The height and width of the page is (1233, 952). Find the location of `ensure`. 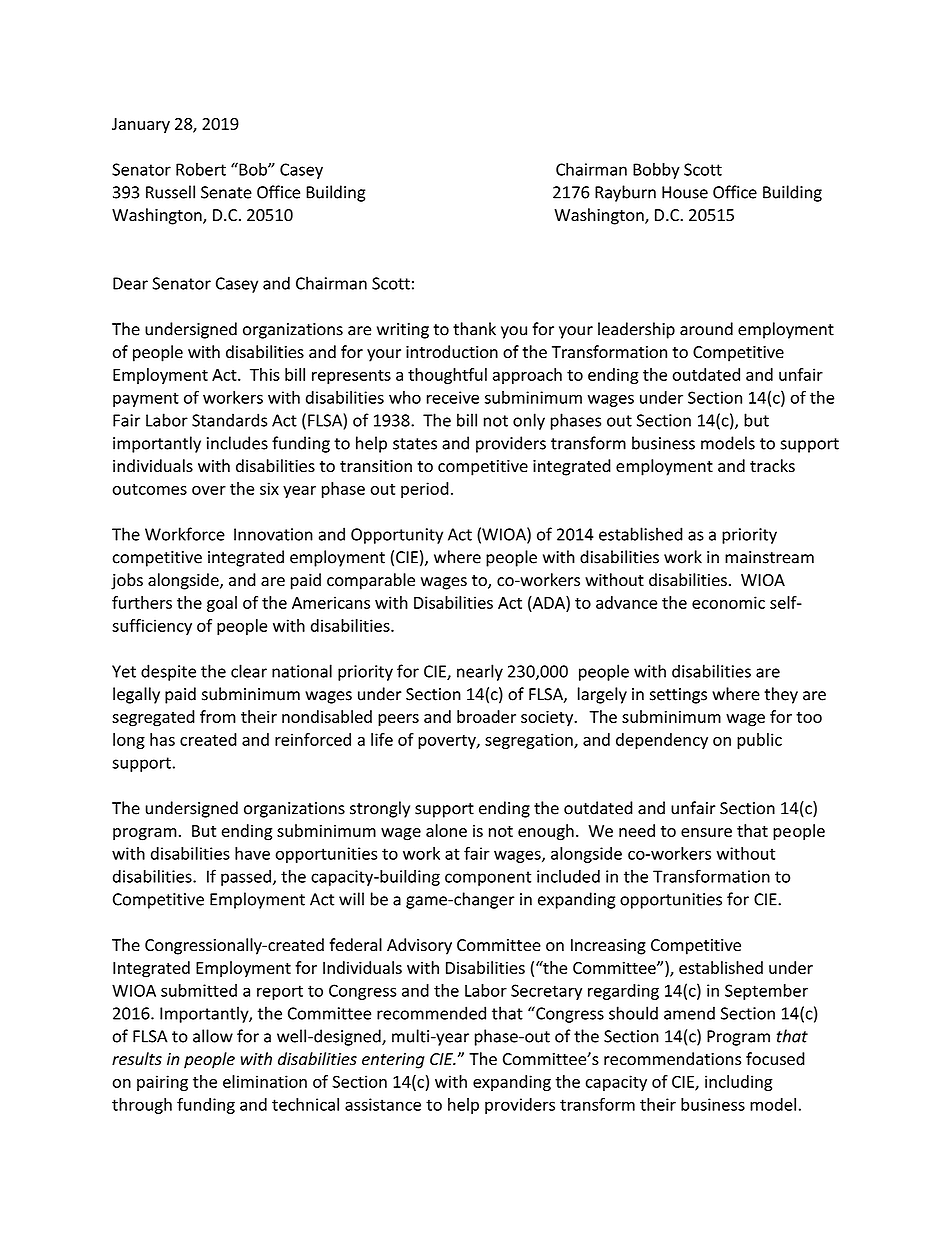

ensure is located at coordinates (706, 832).
